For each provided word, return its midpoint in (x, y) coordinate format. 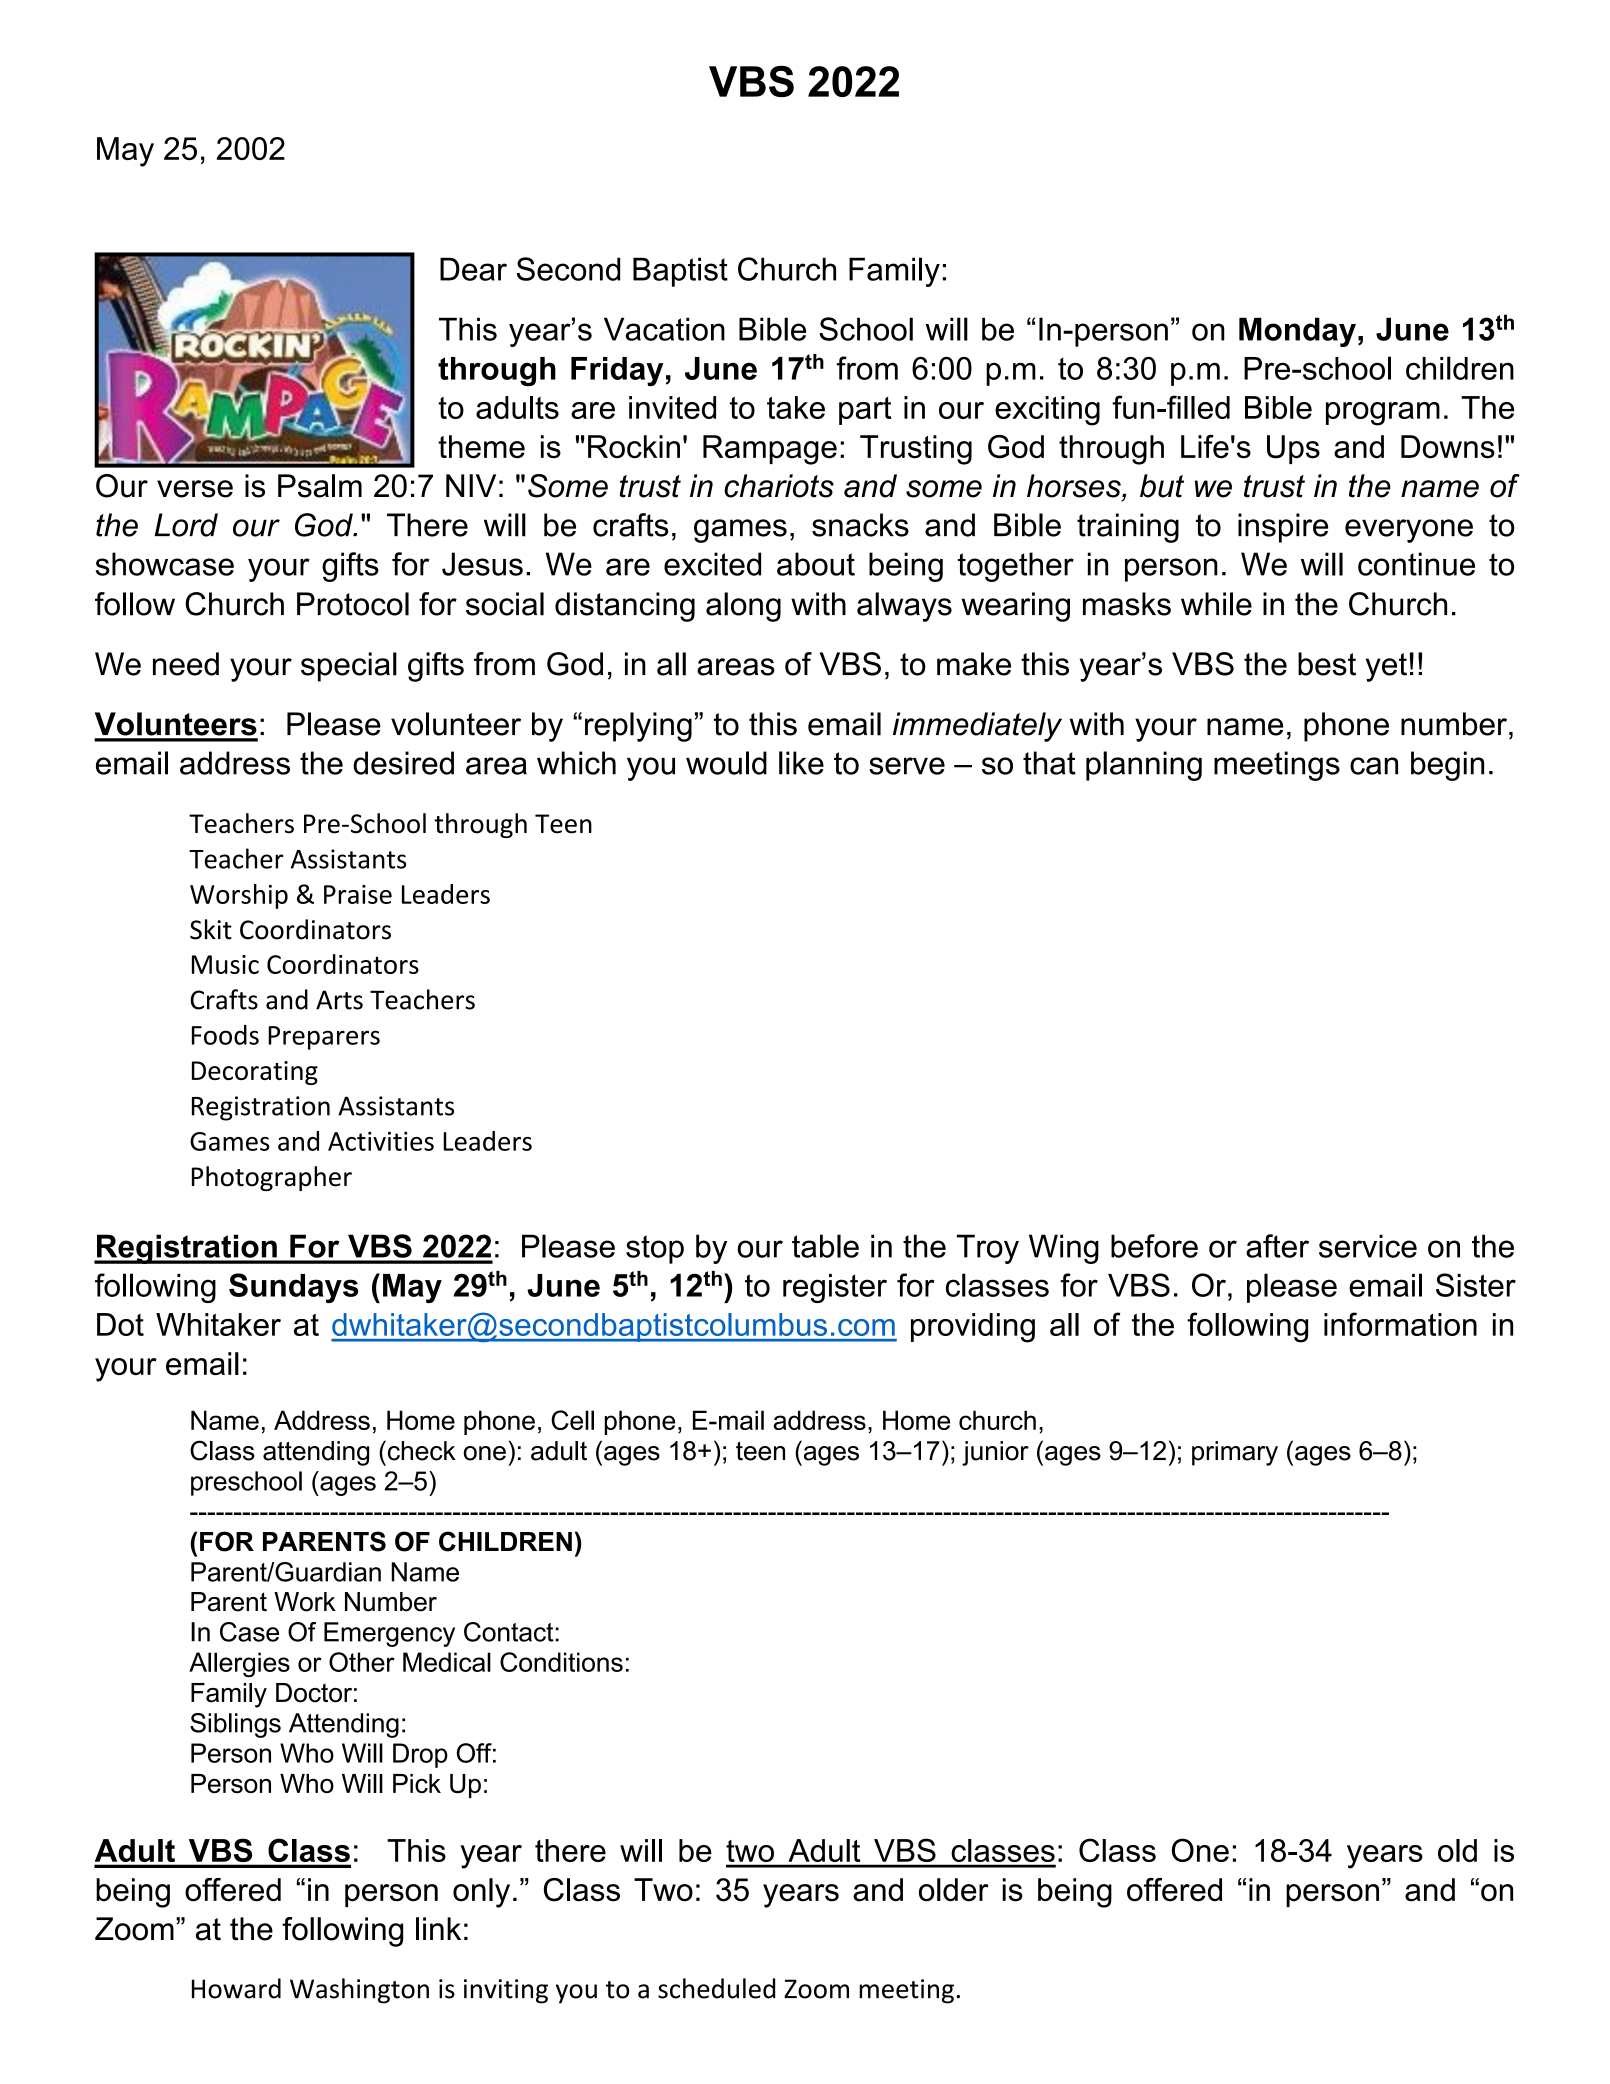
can (1374, 766)
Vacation (664, 329)
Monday (1297, 332)
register (835, 1288)
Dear (473, 269)
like (801, 763)
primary (1235, 1453)
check (420, 1450)
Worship (239, 896)
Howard (236, 1988)
